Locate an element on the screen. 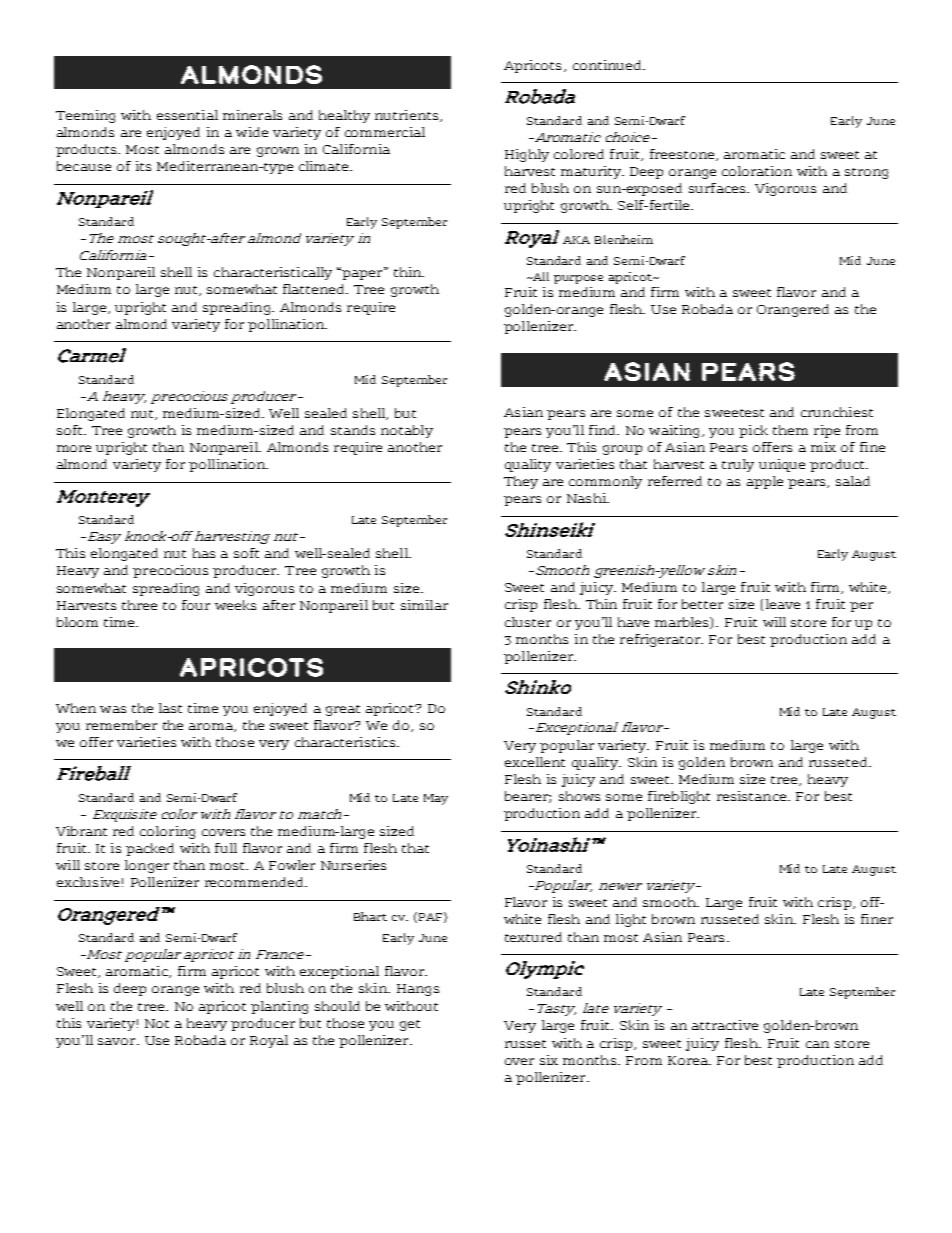 The width and height of the screenshot is (952, 1233). They is located at coordinates (521, 482).
